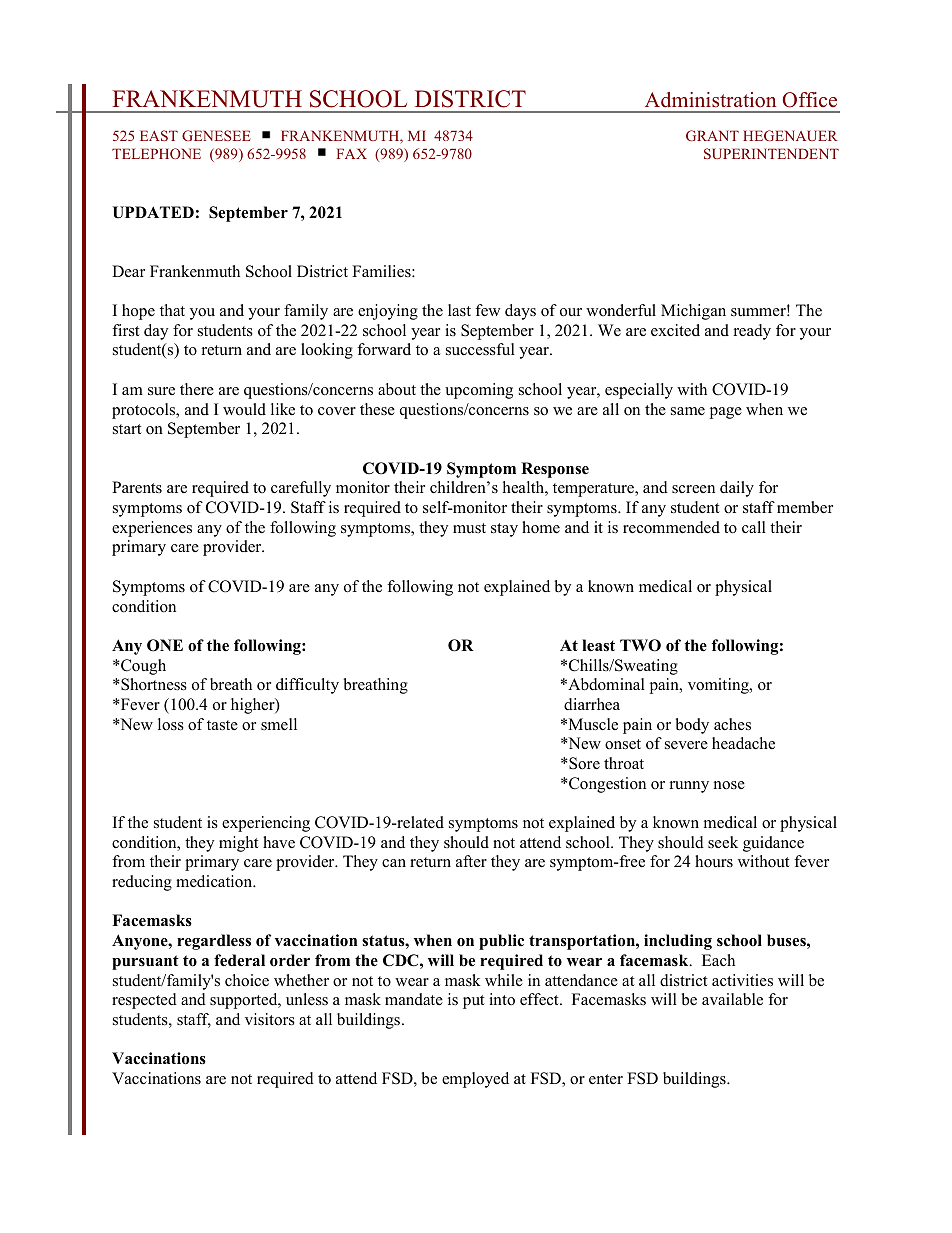 The width and height of the page is (952, 1233). What do you see at coordinates (244, 409) in the page?
I see `would` at bounding box center [244, 409].
